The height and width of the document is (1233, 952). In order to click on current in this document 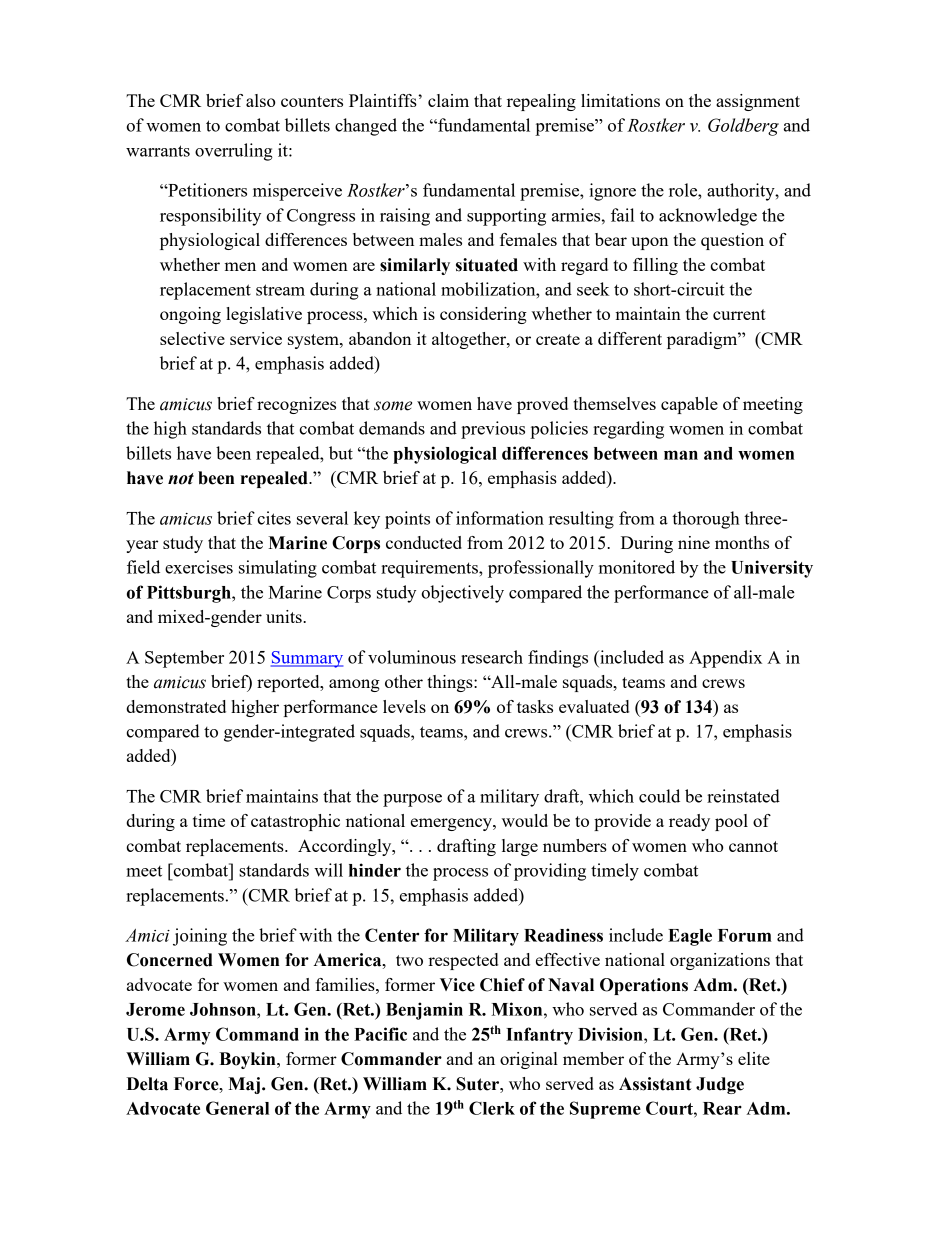, I will do `click(739, 314)`.
